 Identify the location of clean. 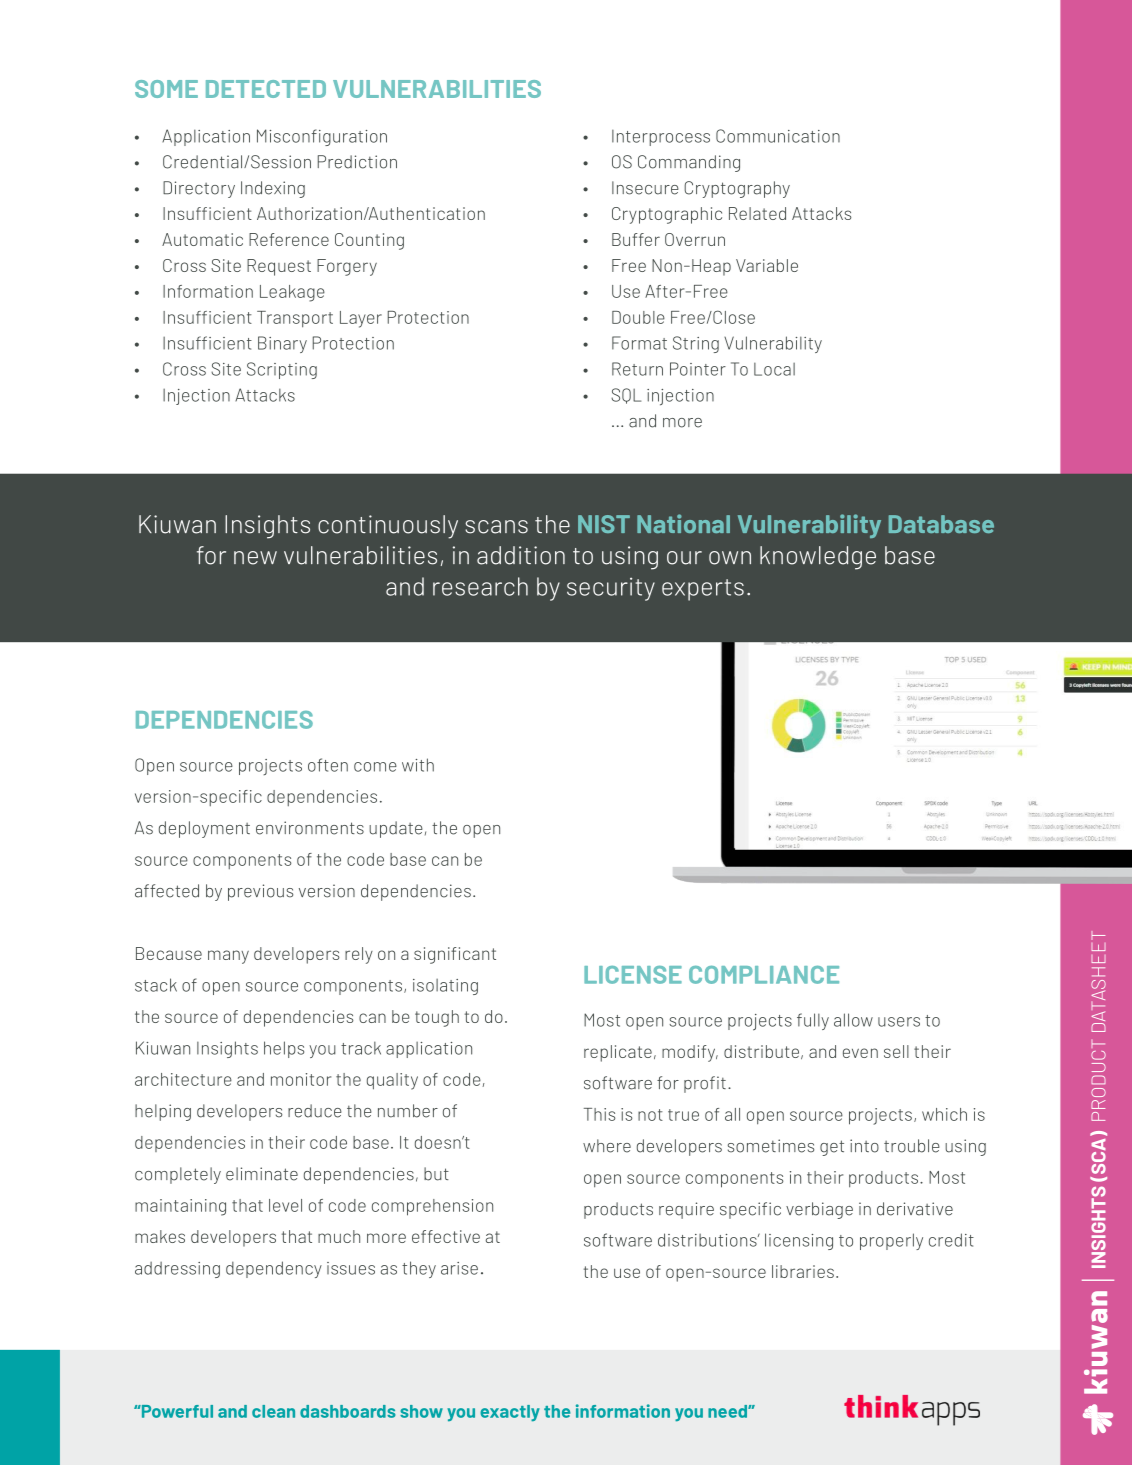
(273, 1411).
